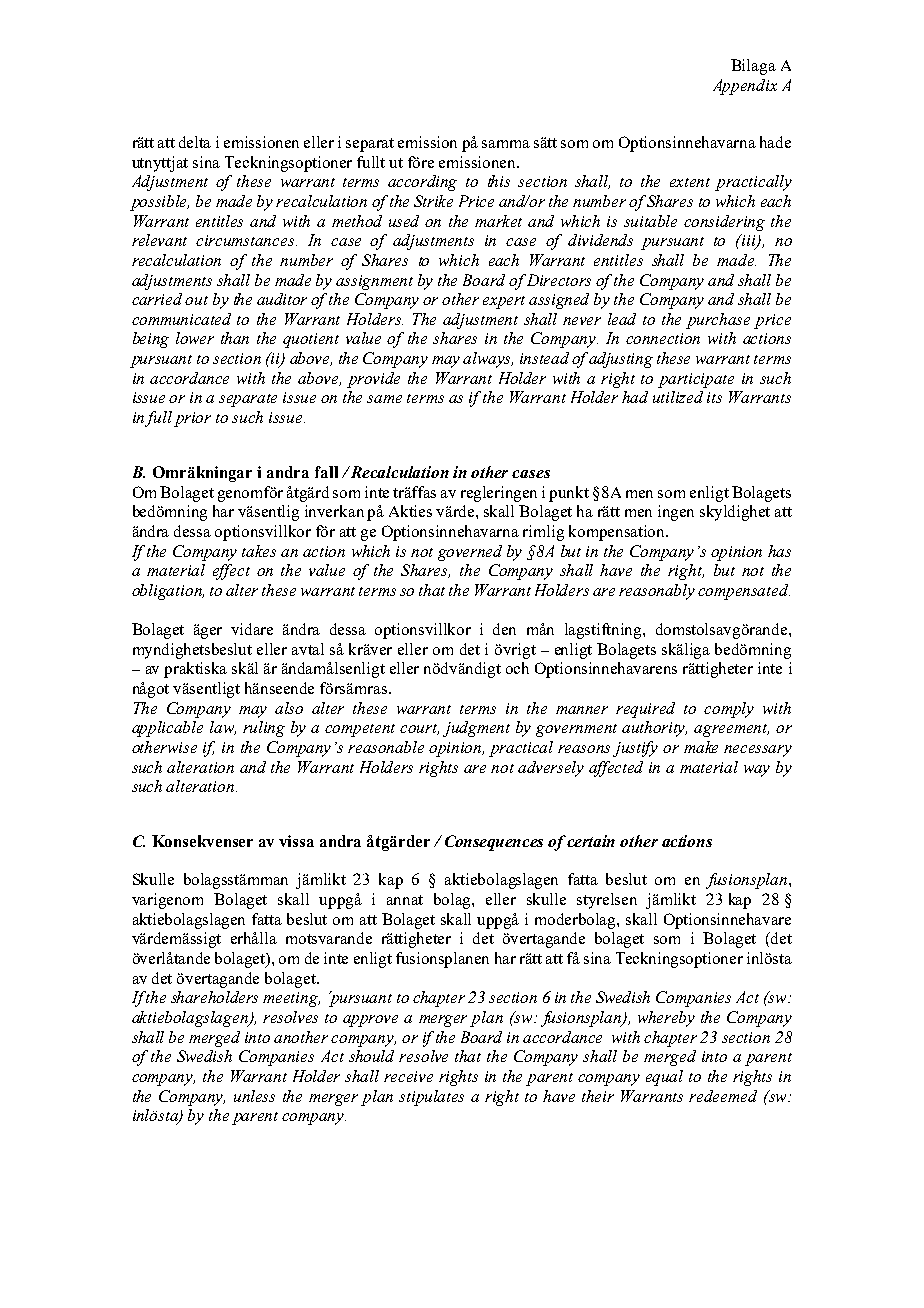  Describe the element at coordinates (494, 843) in the screenshot. I see `Consequences` at that location.
